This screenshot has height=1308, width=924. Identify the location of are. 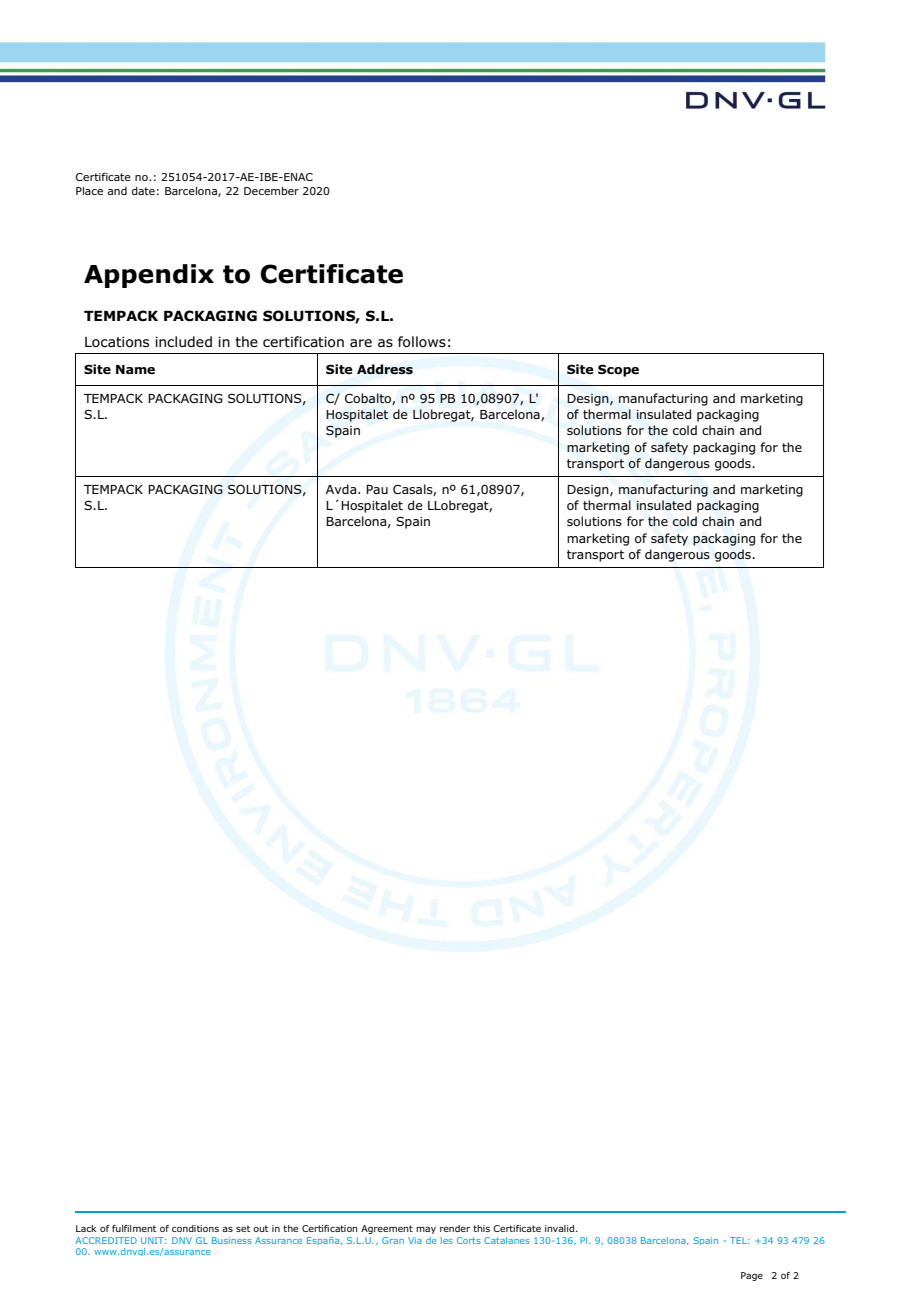
(361, 343).
